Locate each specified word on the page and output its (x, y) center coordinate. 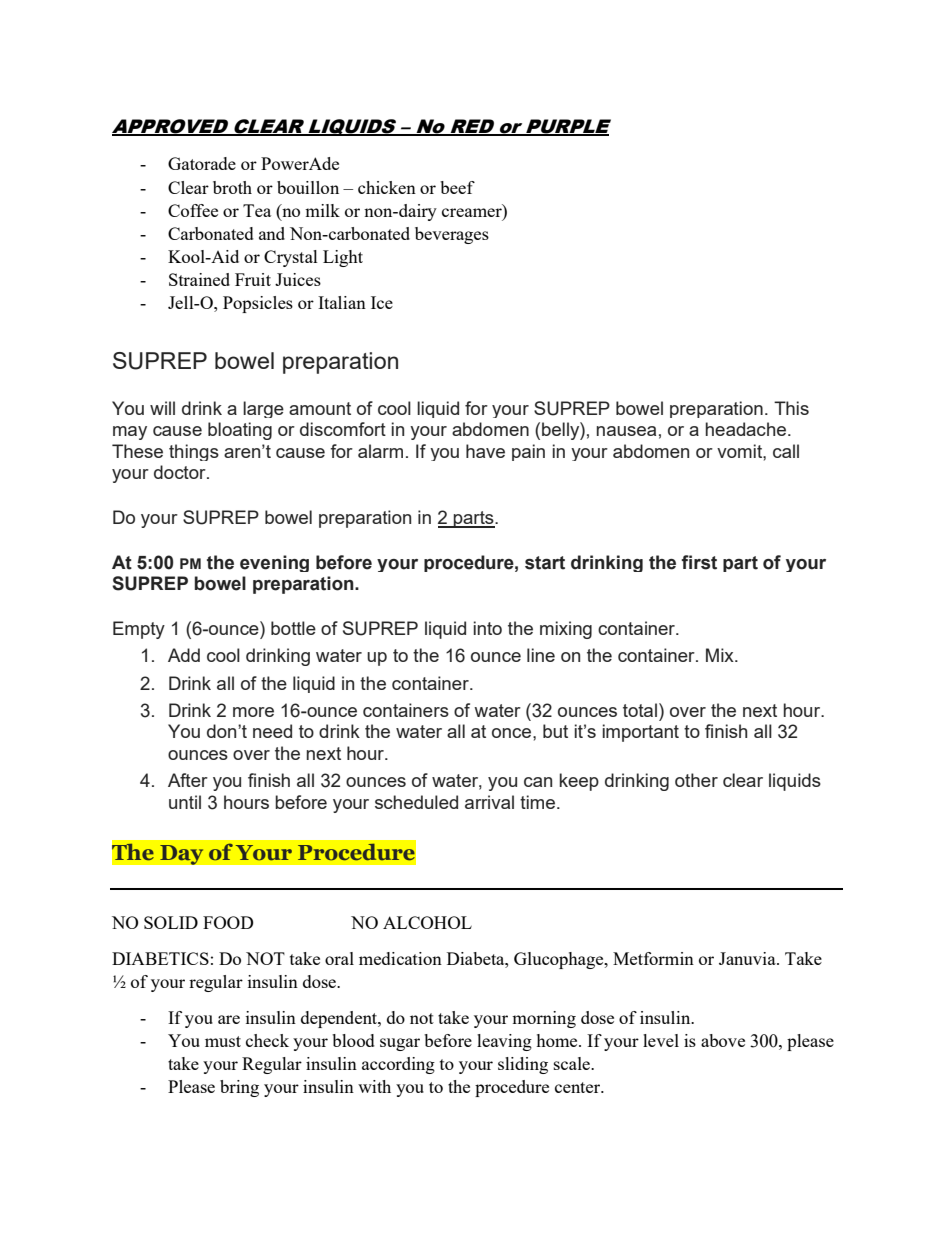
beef (457, 187)
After (188, 780)
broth (232, 187)
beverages (452, 235)
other (696, 780)
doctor (181, 472)
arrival (489, 802)
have (485, 451)
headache (746, 429)
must (223, 1041)
